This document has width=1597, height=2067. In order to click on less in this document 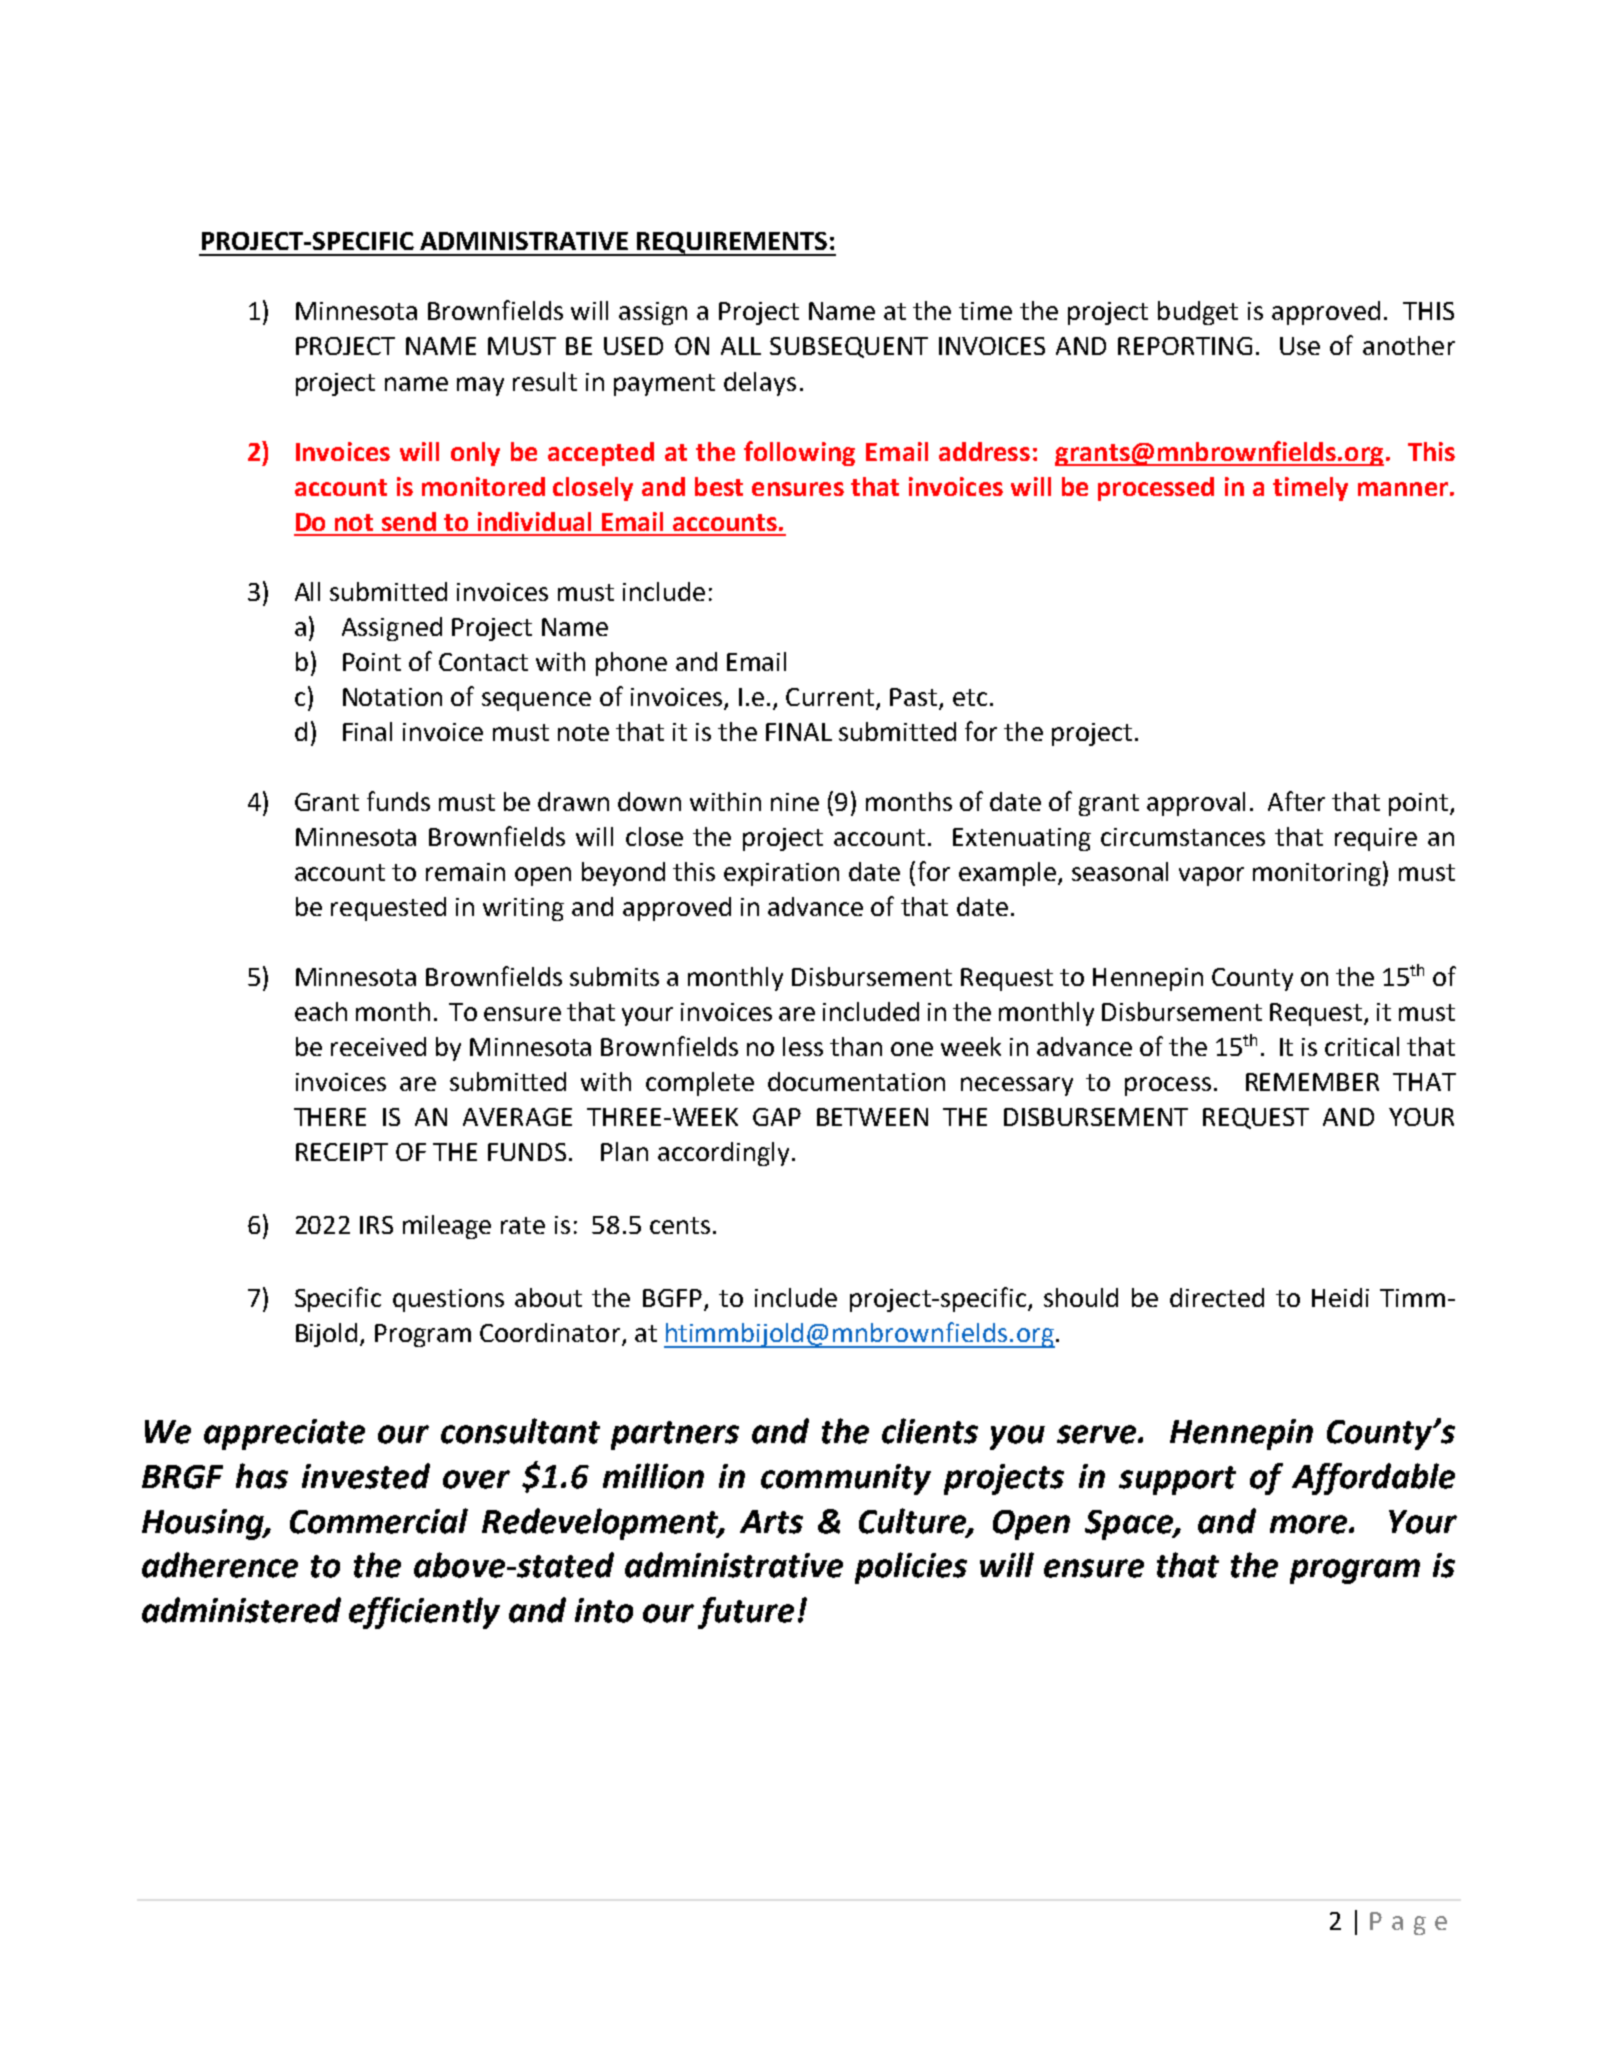, I will do `click(803, 1046)`.
